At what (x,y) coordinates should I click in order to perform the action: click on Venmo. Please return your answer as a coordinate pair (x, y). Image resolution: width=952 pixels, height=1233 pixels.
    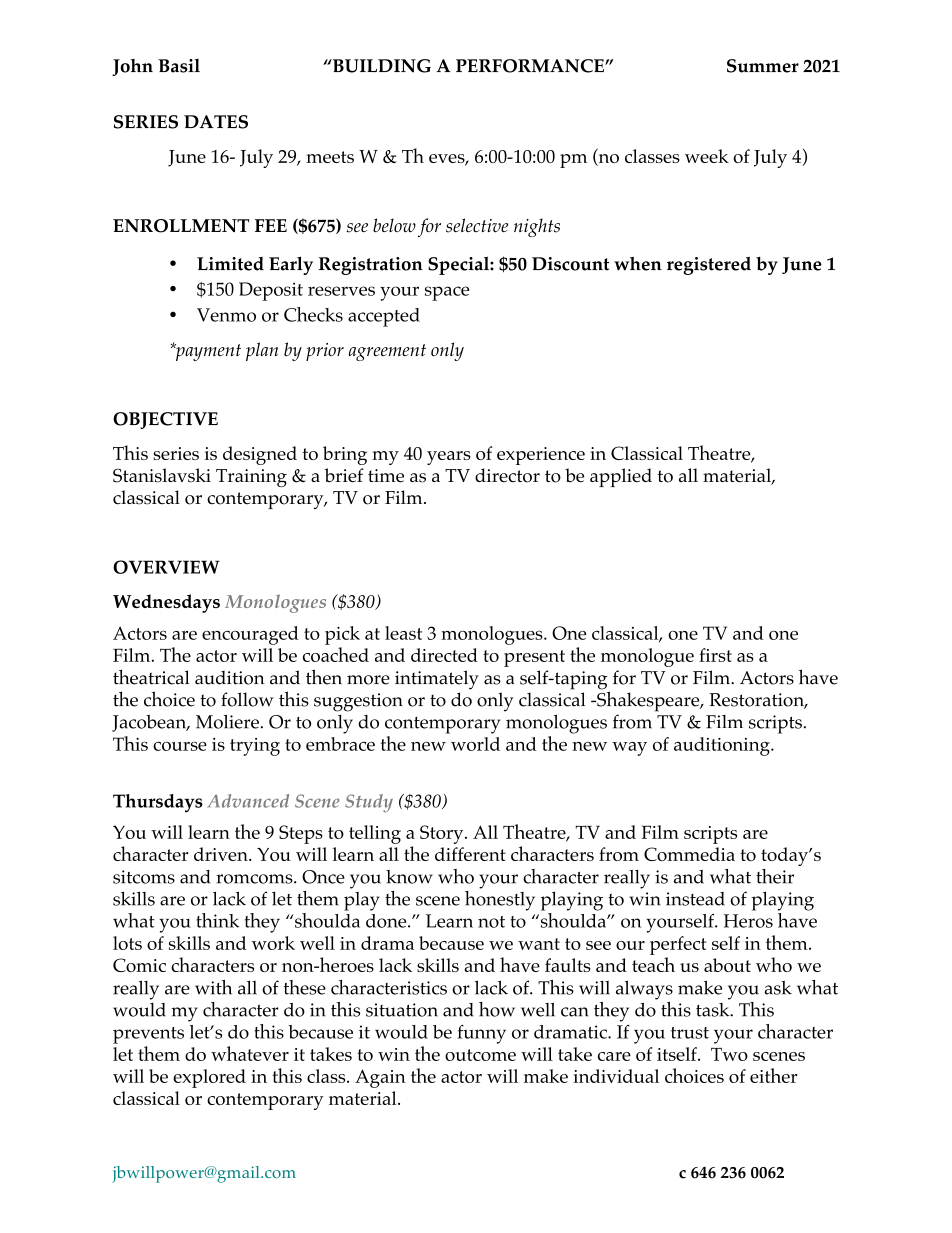
    Looking at the image, I should click on (226, 315).
